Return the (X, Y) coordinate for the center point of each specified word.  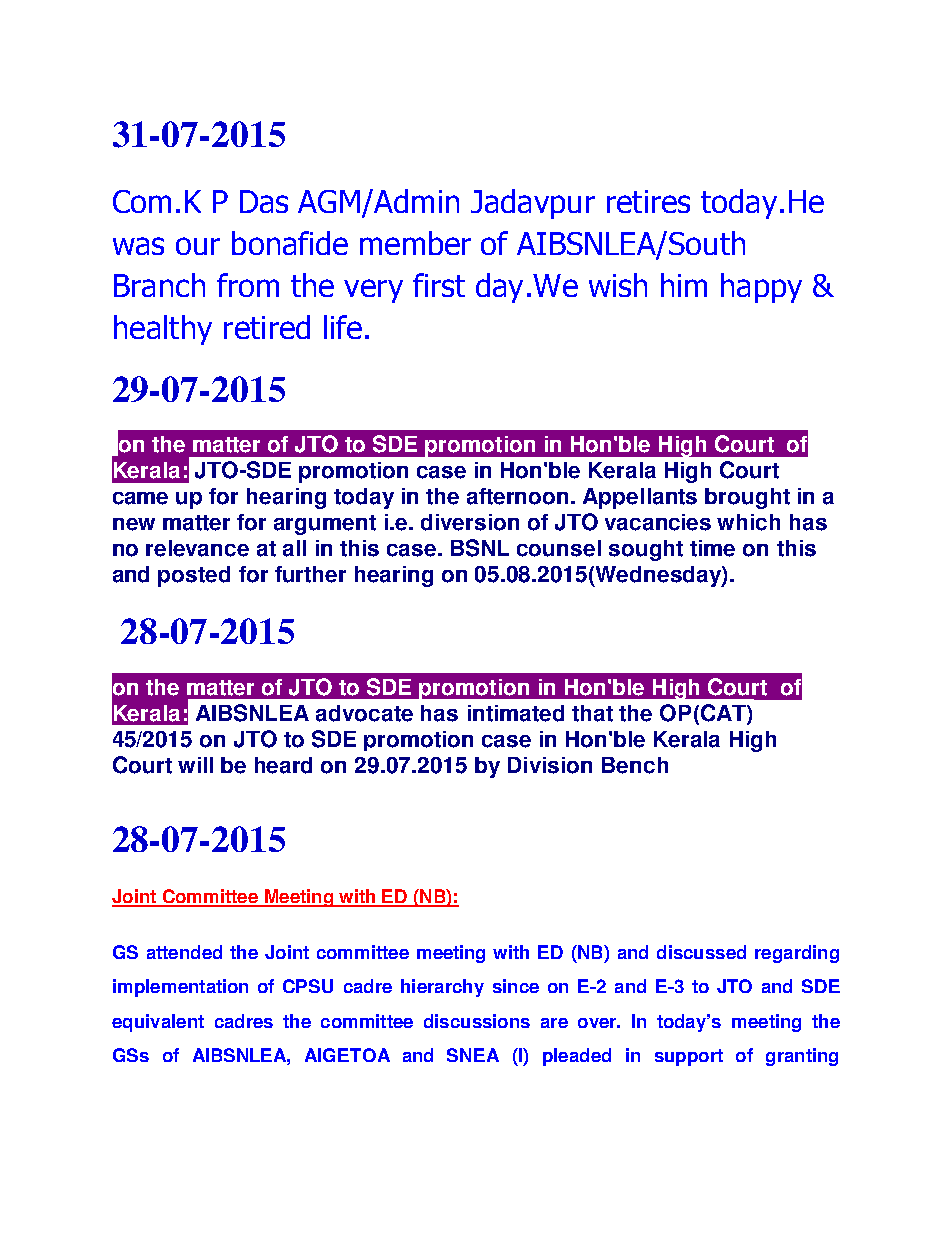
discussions (477, 1021)
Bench (635, 765)
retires (648, 201)
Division (550, 765)
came (140, 498)
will (195, 765)
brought (747, 498)
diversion (470, 522)
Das (264, 201)
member (415, 243)
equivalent (158, 1023)
